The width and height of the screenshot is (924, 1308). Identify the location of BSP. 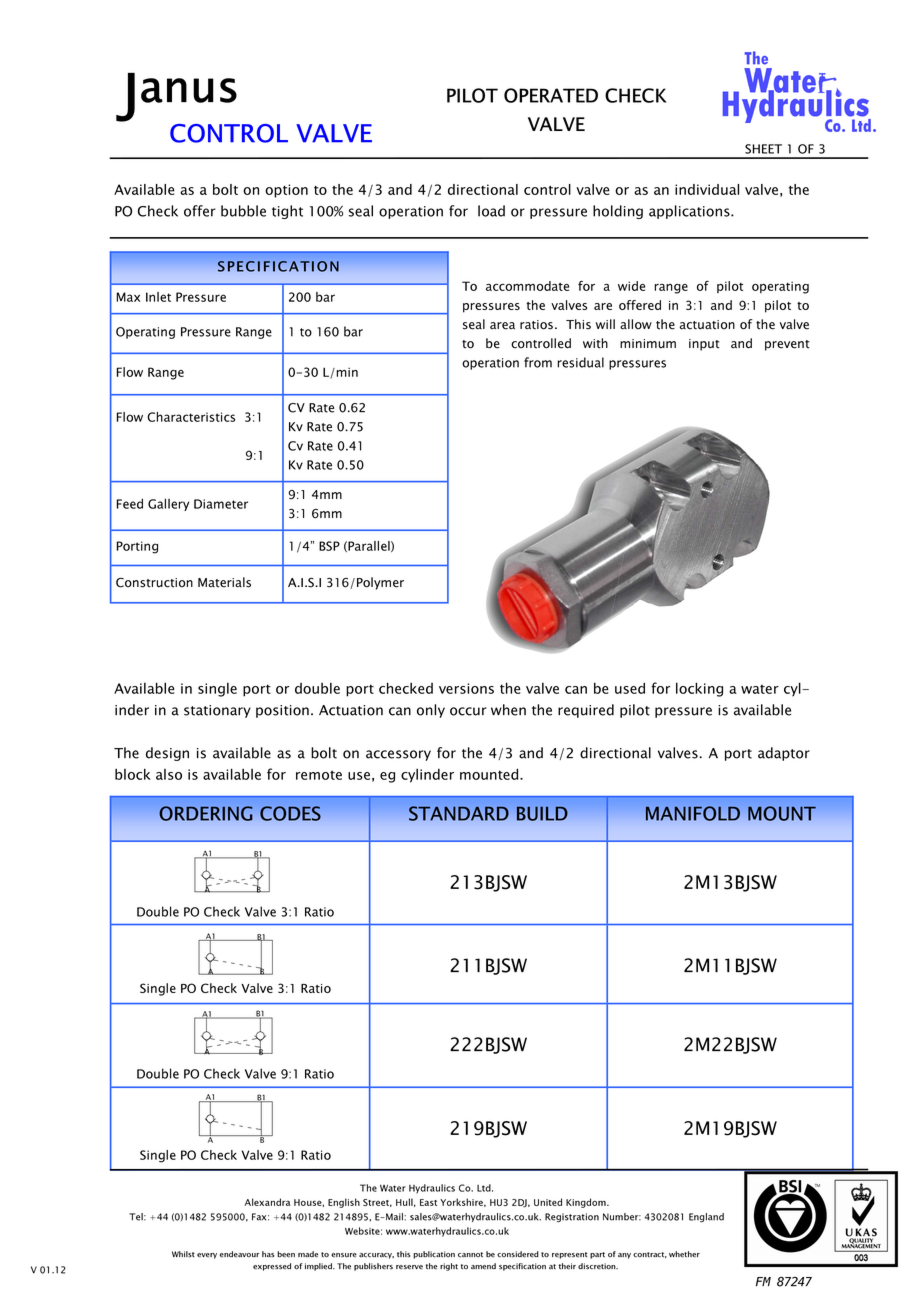
(329, 546).
